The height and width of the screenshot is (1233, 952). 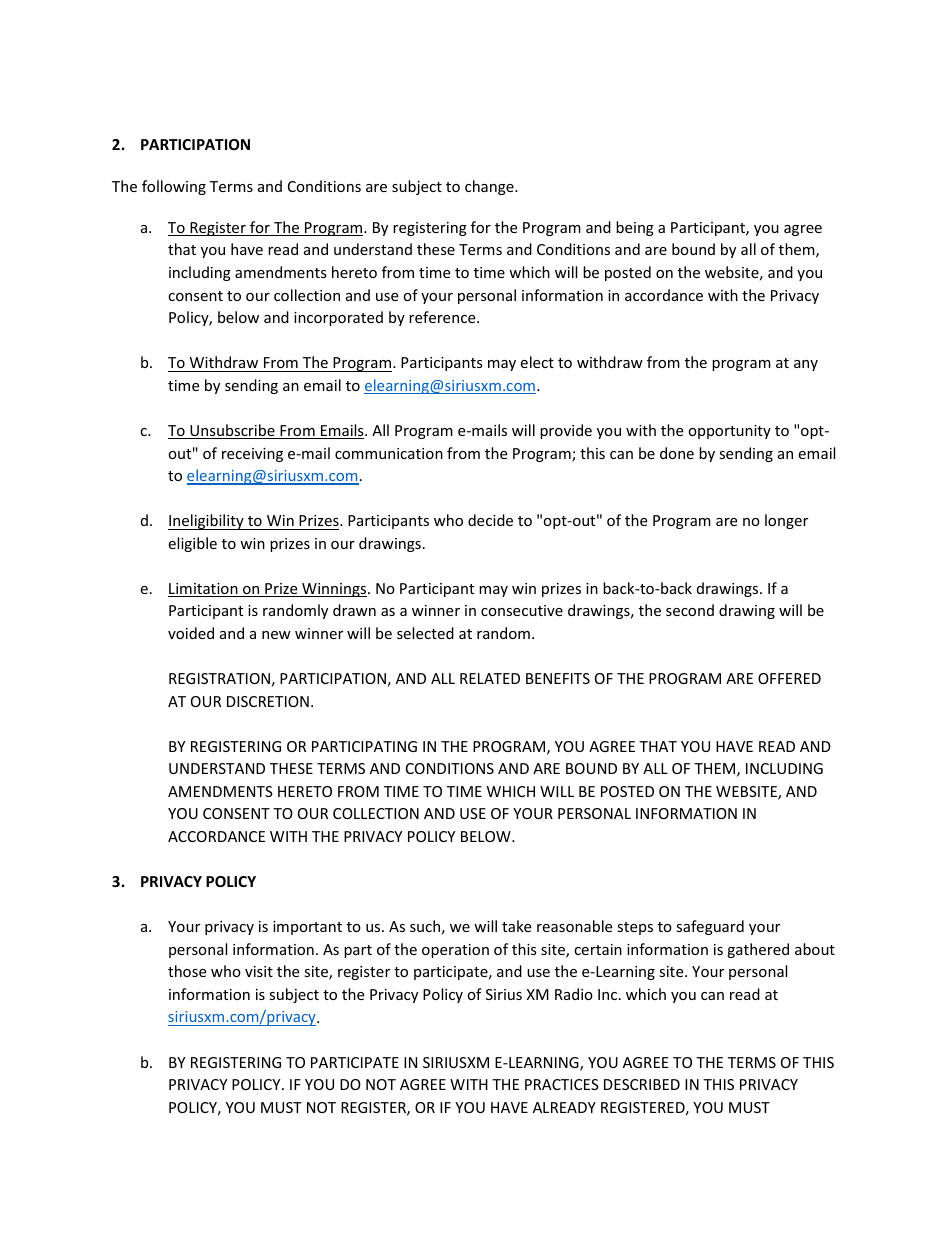 I want to click on change, so click(x=490, y=187).
